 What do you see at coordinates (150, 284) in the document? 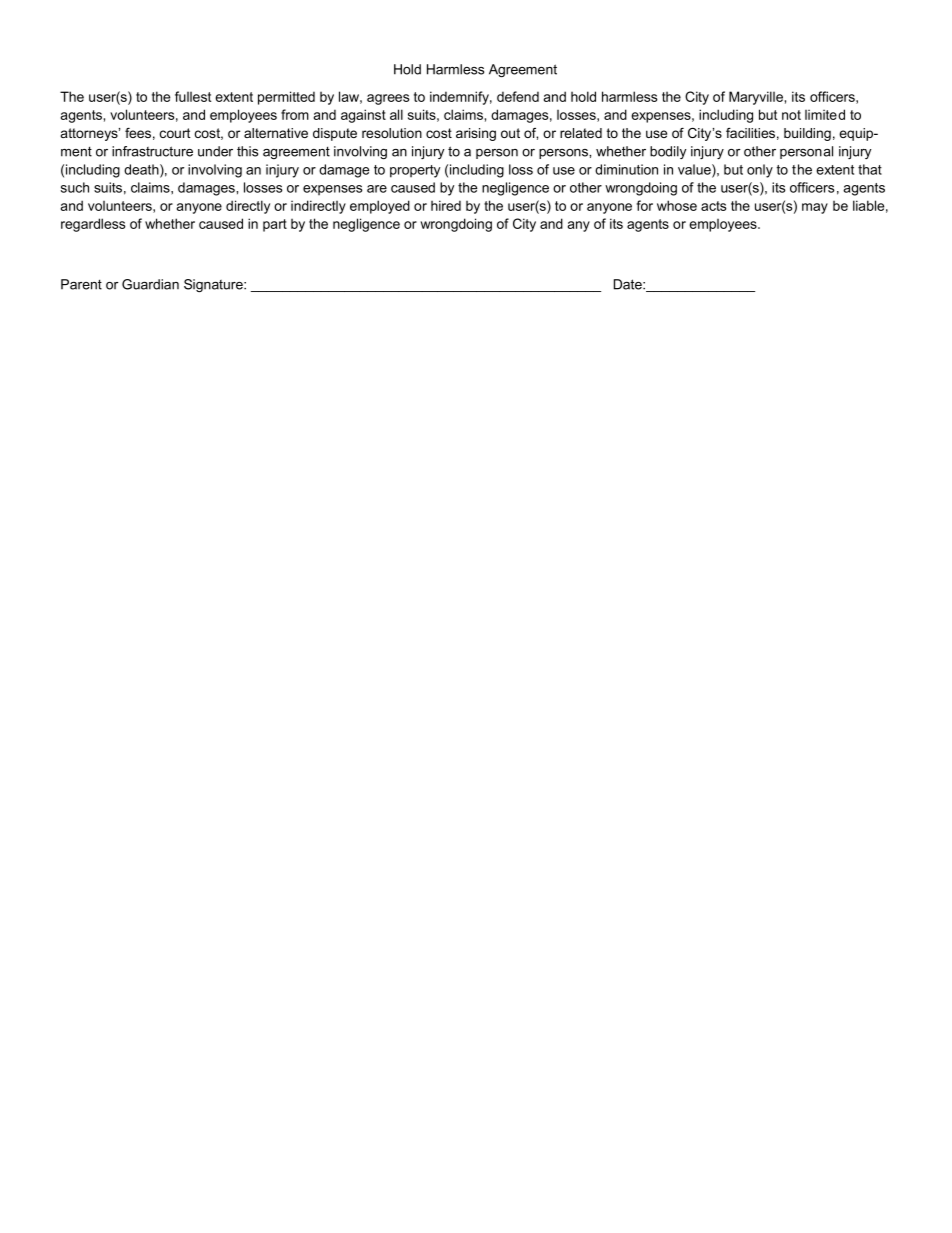
I see `Guardian` at bounding box center [150, 284].
